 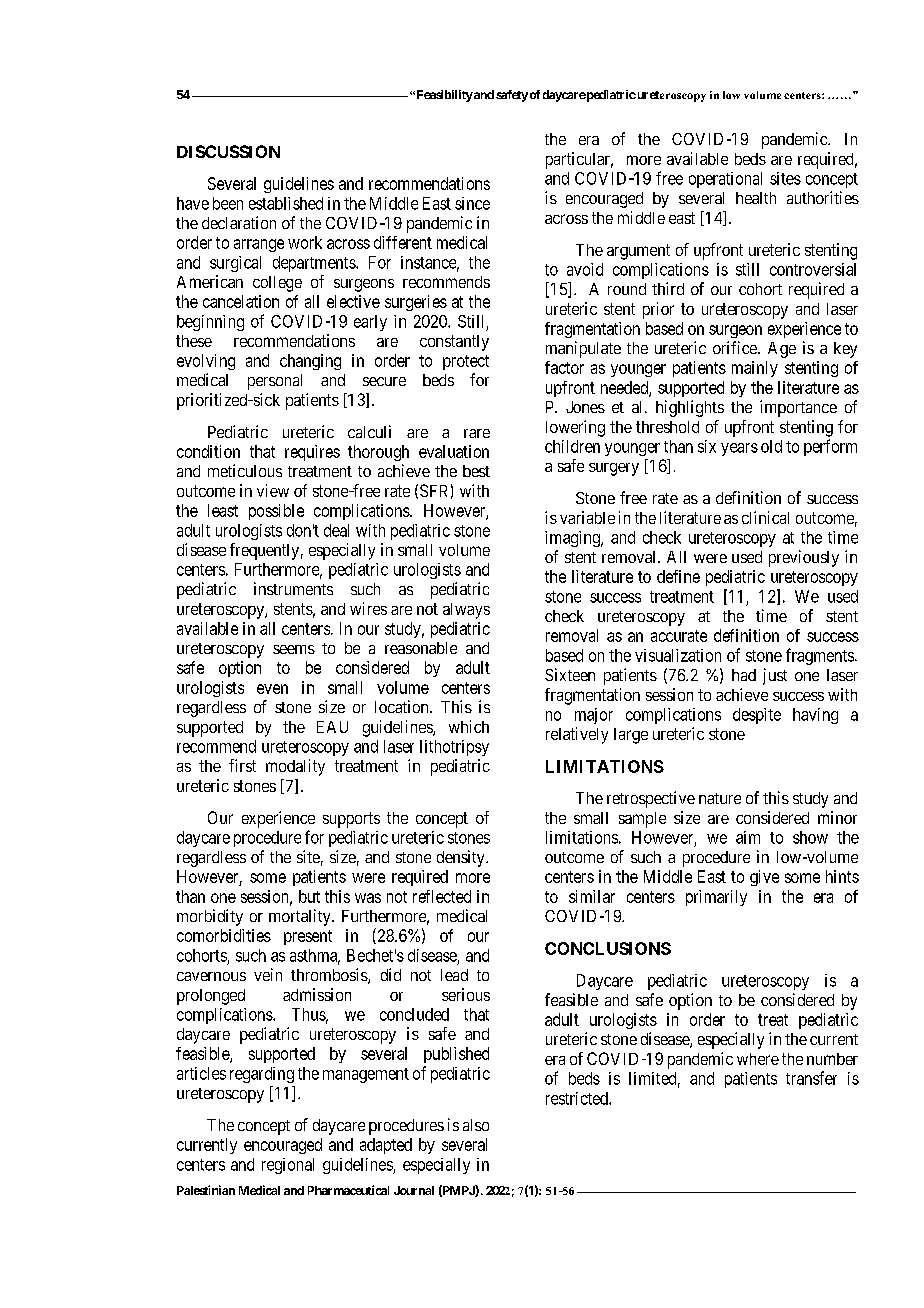 I want to click on aim, so click(x=748, y=837).
